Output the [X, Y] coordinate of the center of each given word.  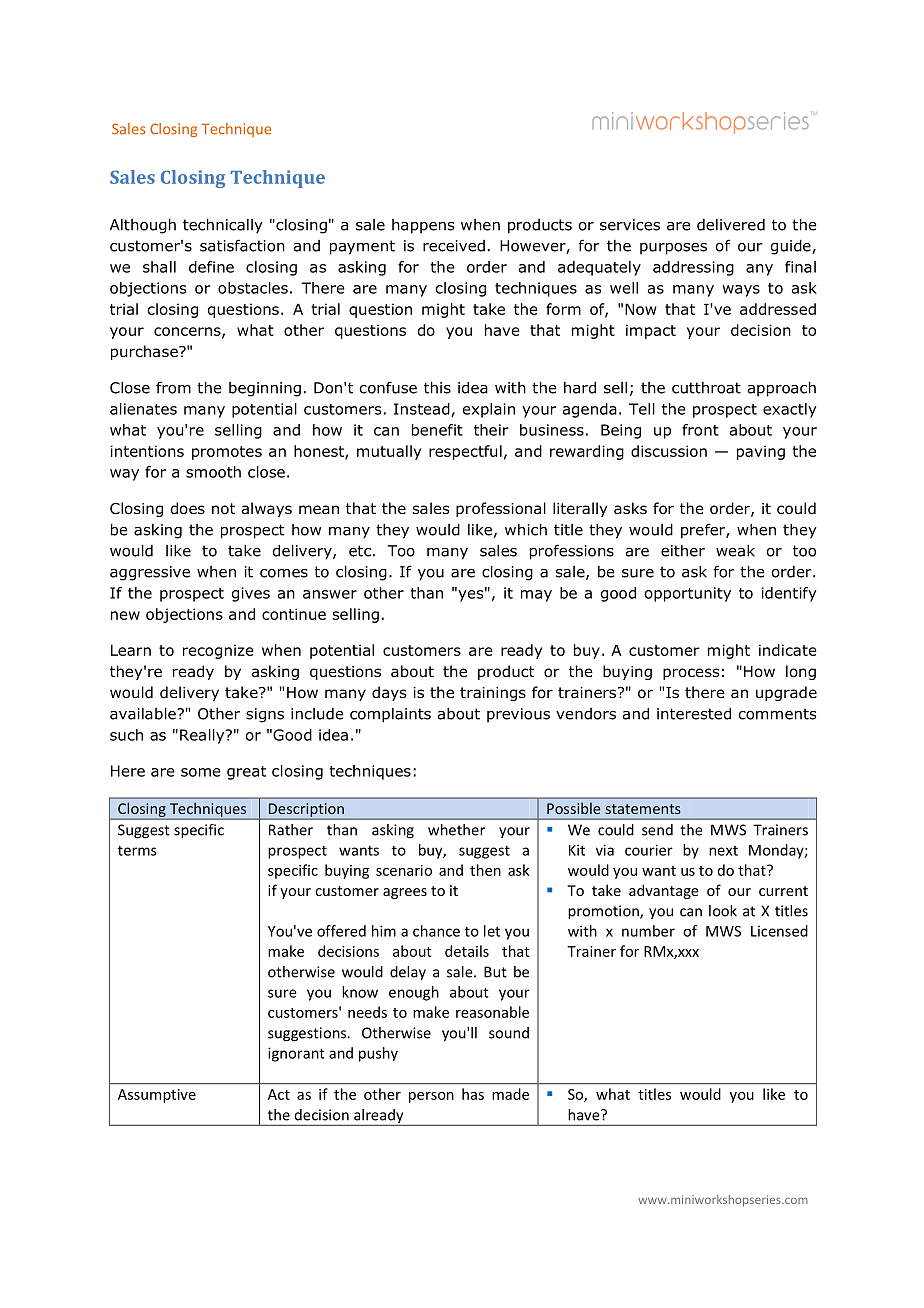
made [510, 1094]
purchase [145, 352]
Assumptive [157, 1096]
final [800, 267]
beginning [265, 389]
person [431, 1097]
